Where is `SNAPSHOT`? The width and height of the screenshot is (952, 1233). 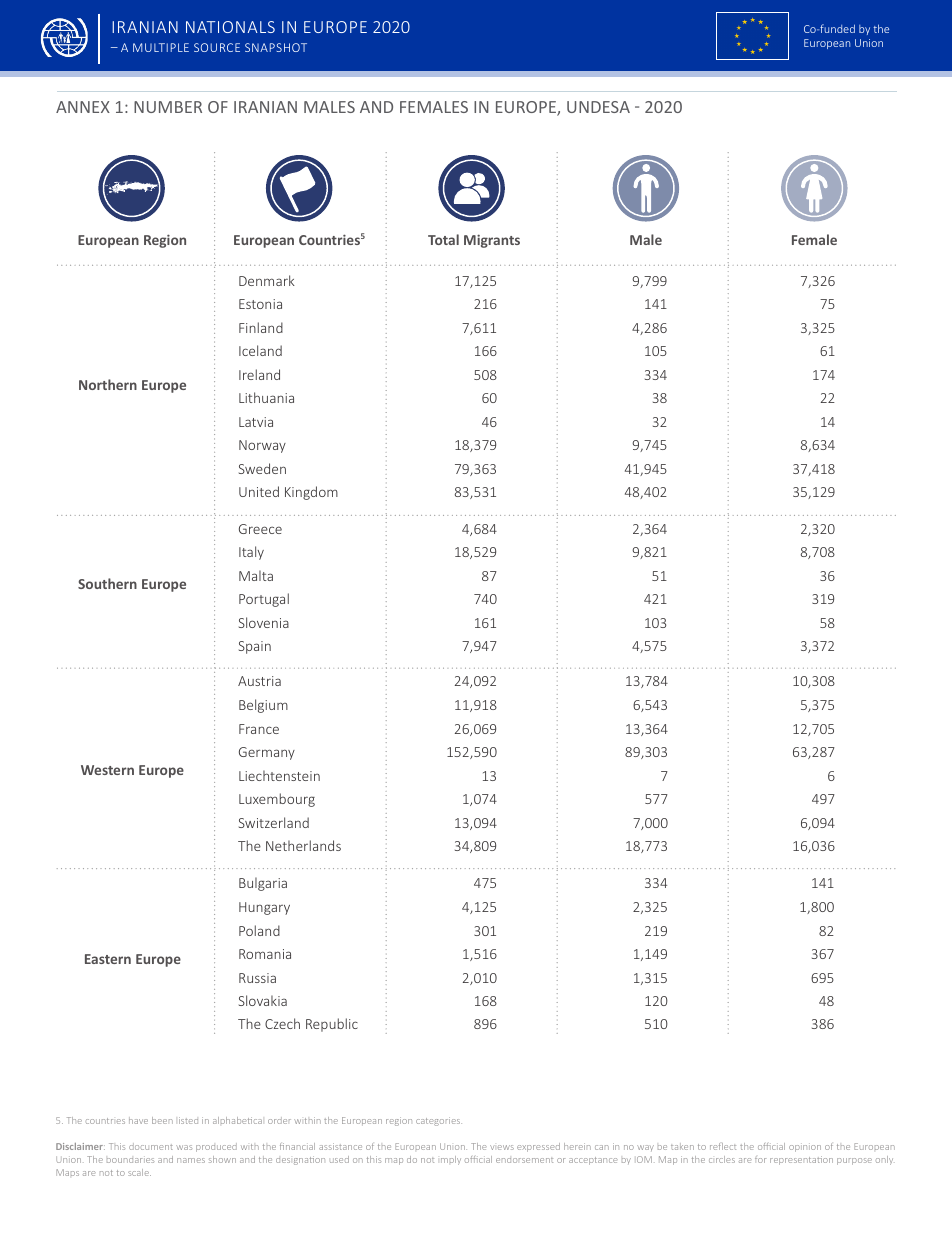
SNAPSHOT is located at coordinates (276, 47).
